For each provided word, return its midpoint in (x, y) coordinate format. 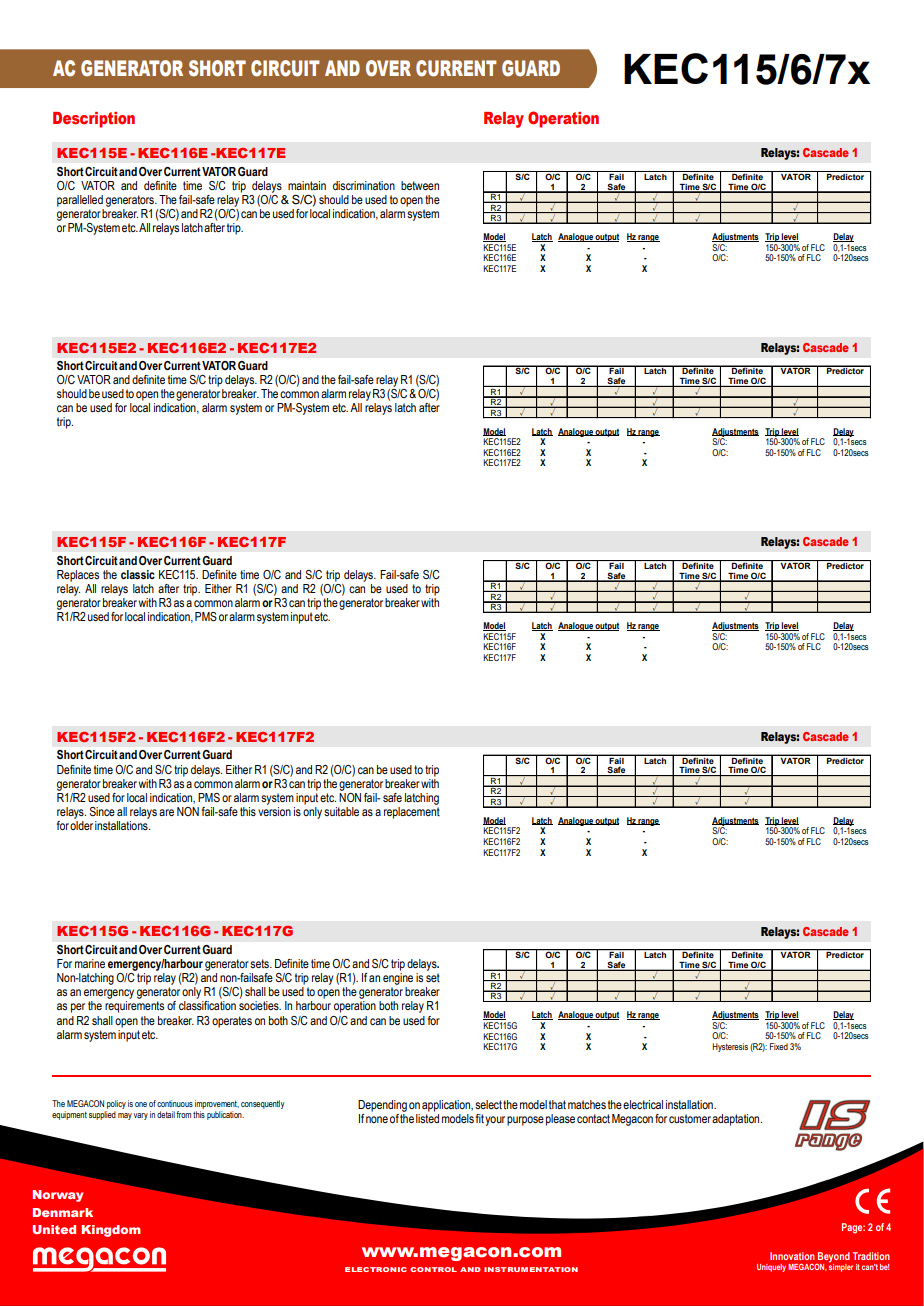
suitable (341, 811)
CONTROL (433, 1269)
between (420, 185)
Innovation (792, 1256)
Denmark (63, 1212)
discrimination (364, 185)
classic (138, 574)
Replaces (78, 576)
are (166, 812)
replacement (412, 811)
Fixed (779, 1046)
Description (94, 120)
